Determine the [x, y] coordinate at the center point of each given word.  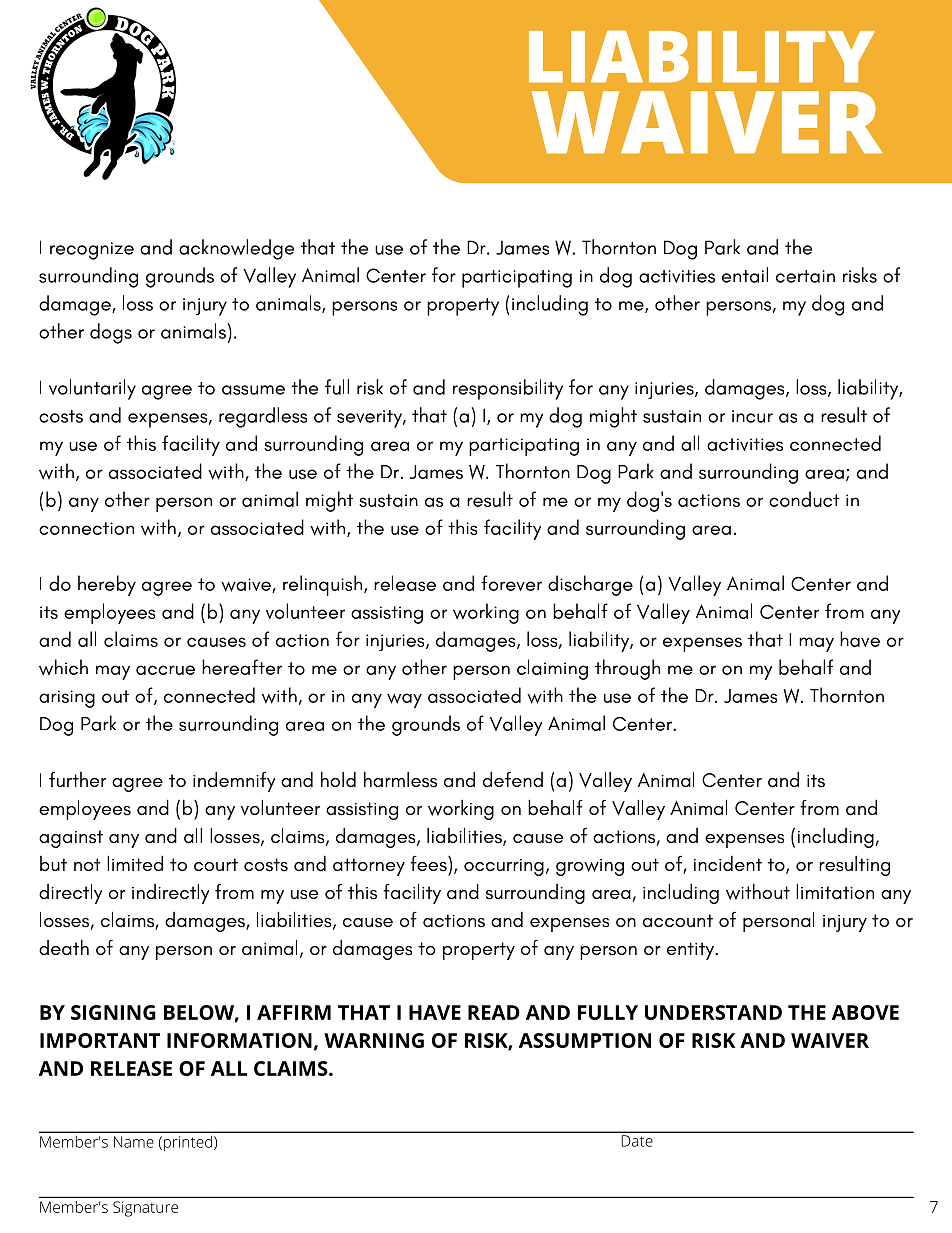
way [404, 700]
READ [494, 1012]
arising [67, 699]
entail [745, 275]
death [64, 947]
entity [692, 951]
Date [637, 1141]
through [627, 669]
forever [511, 583]
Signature [145, 1209]
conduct [804, 499]
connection [86, 528]
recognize [92, 251]
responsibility [508, 389]
